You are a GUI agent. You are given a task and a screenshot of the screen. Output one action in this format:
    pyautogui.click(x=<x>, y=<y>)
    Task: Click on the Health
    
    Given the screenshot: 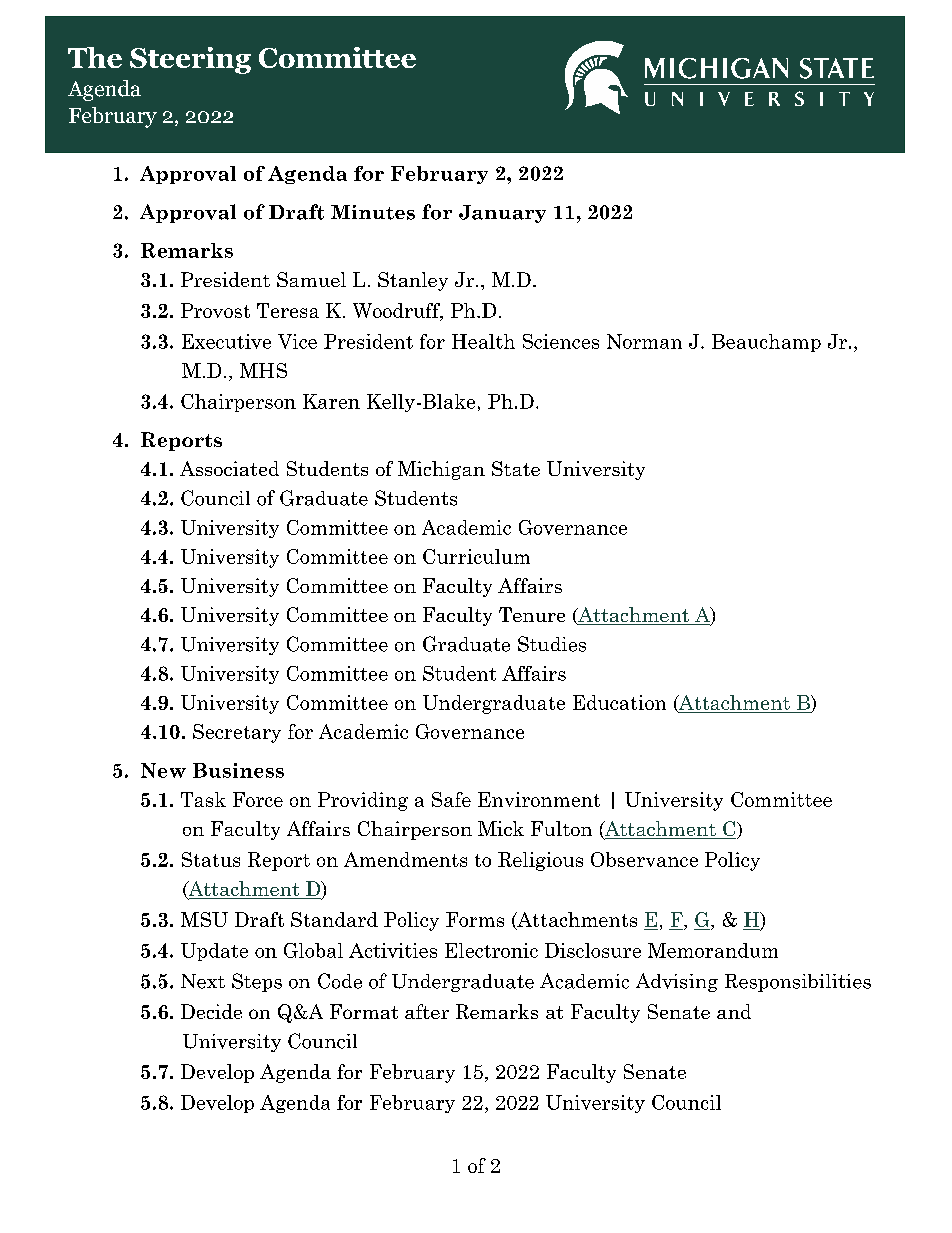 What is the action you would take?
    pyautogui.click(x=483, y=341)
